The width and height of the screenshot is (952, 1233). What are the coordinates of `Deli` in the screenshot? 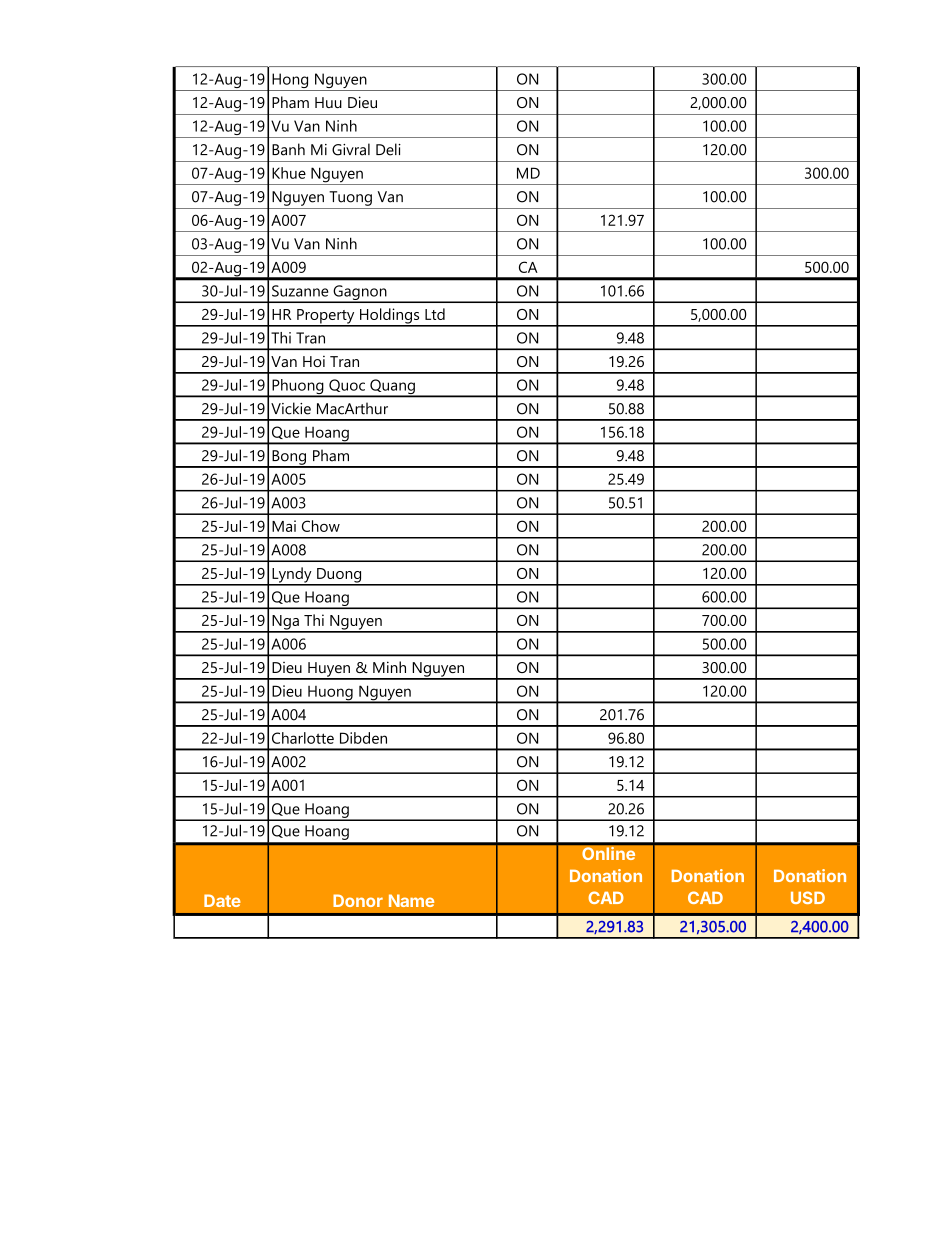 It's located at (388, 149).
